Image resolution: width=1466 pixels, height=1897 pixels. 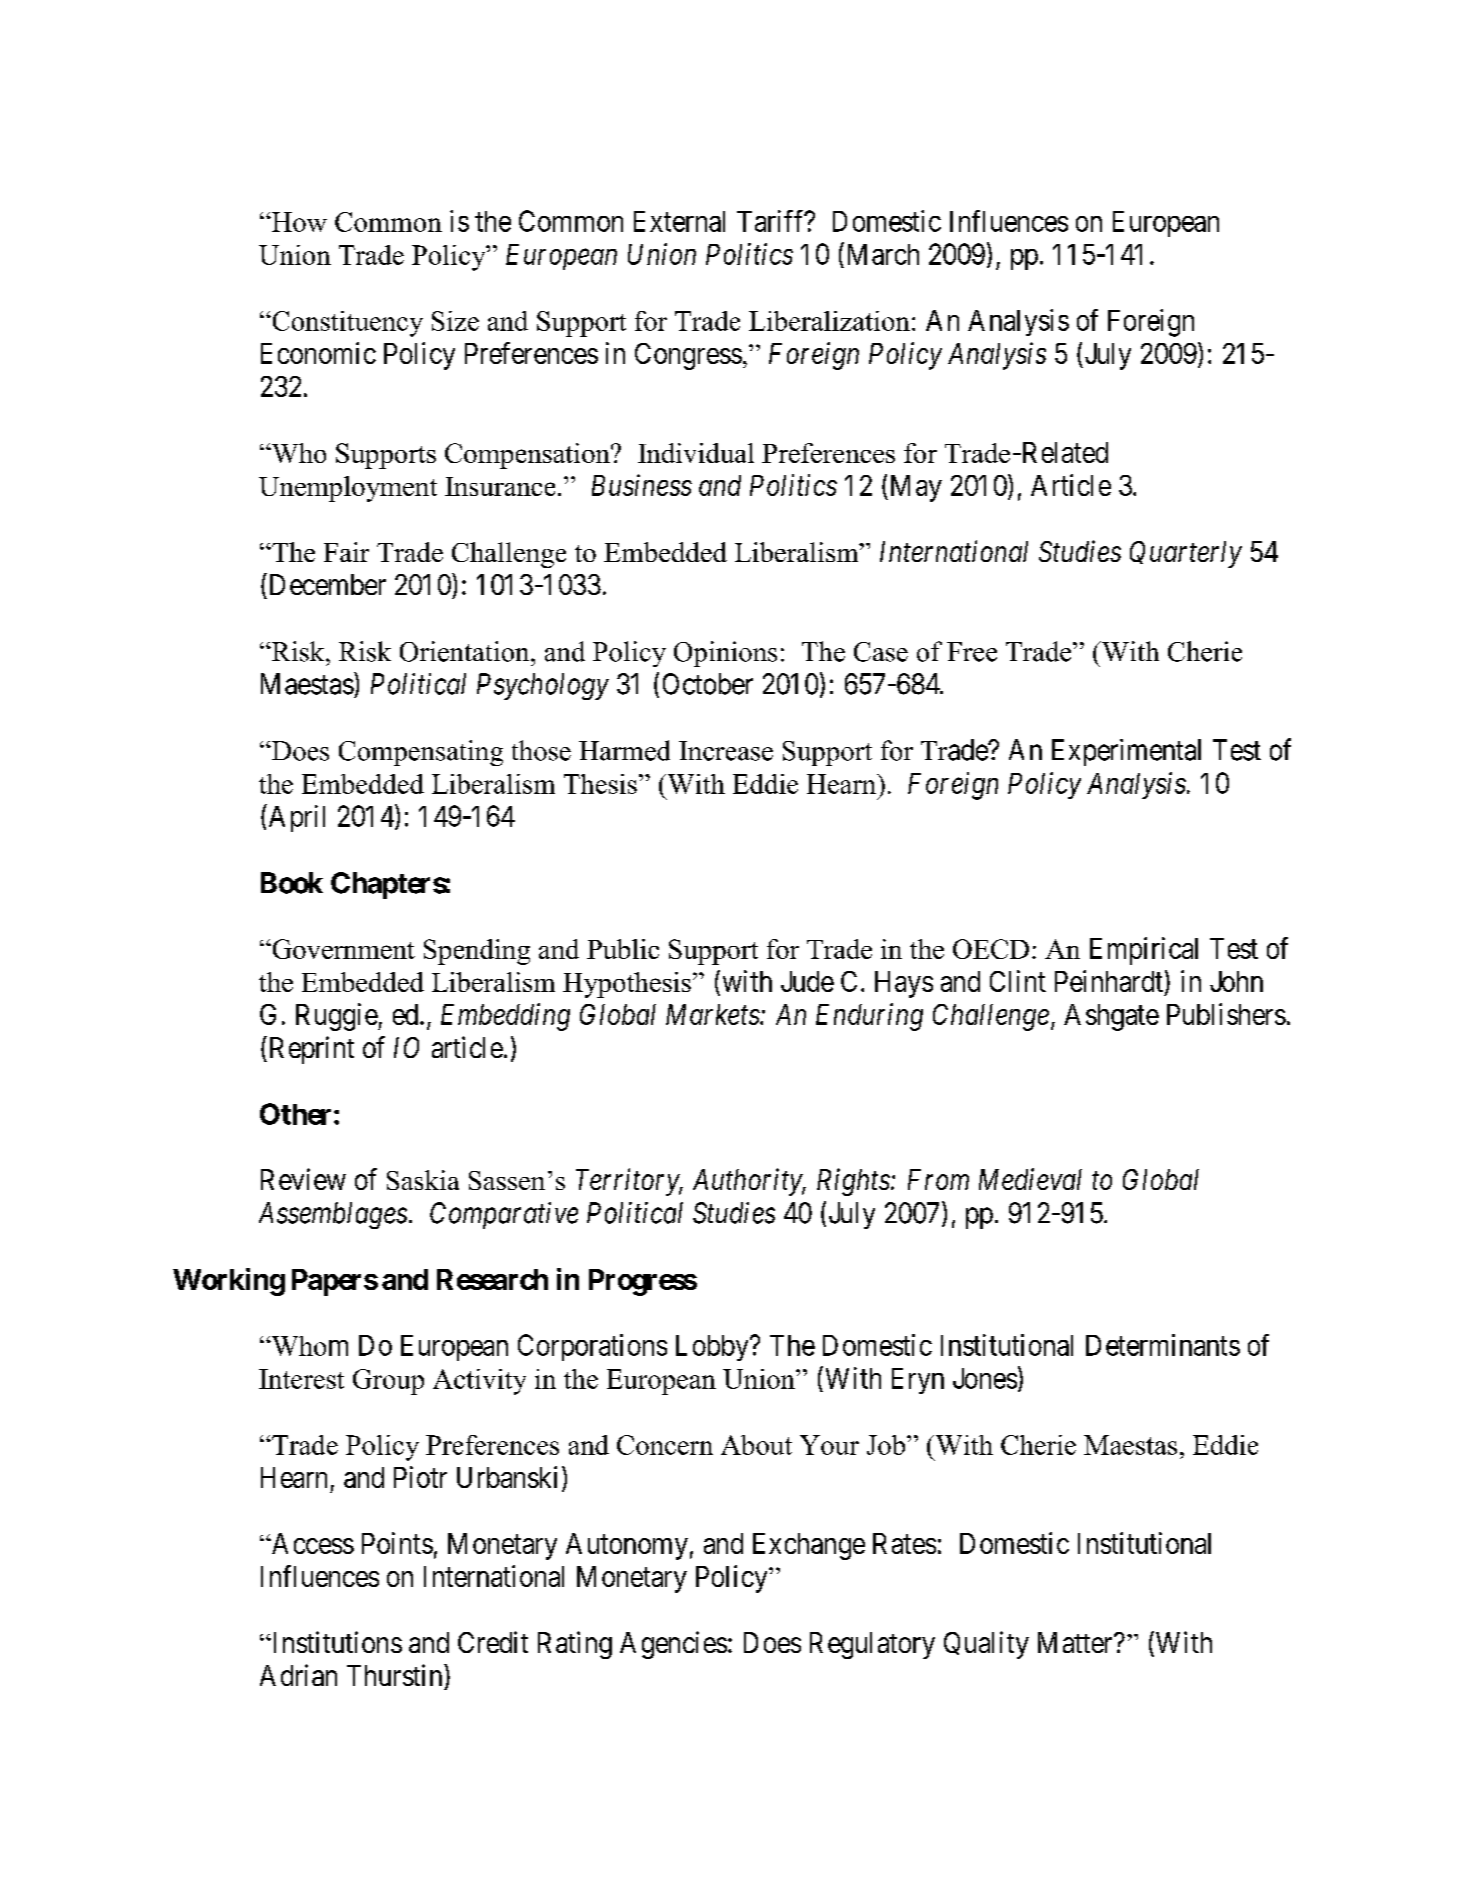 I want to click on Size, so click(x=455, y=321).
